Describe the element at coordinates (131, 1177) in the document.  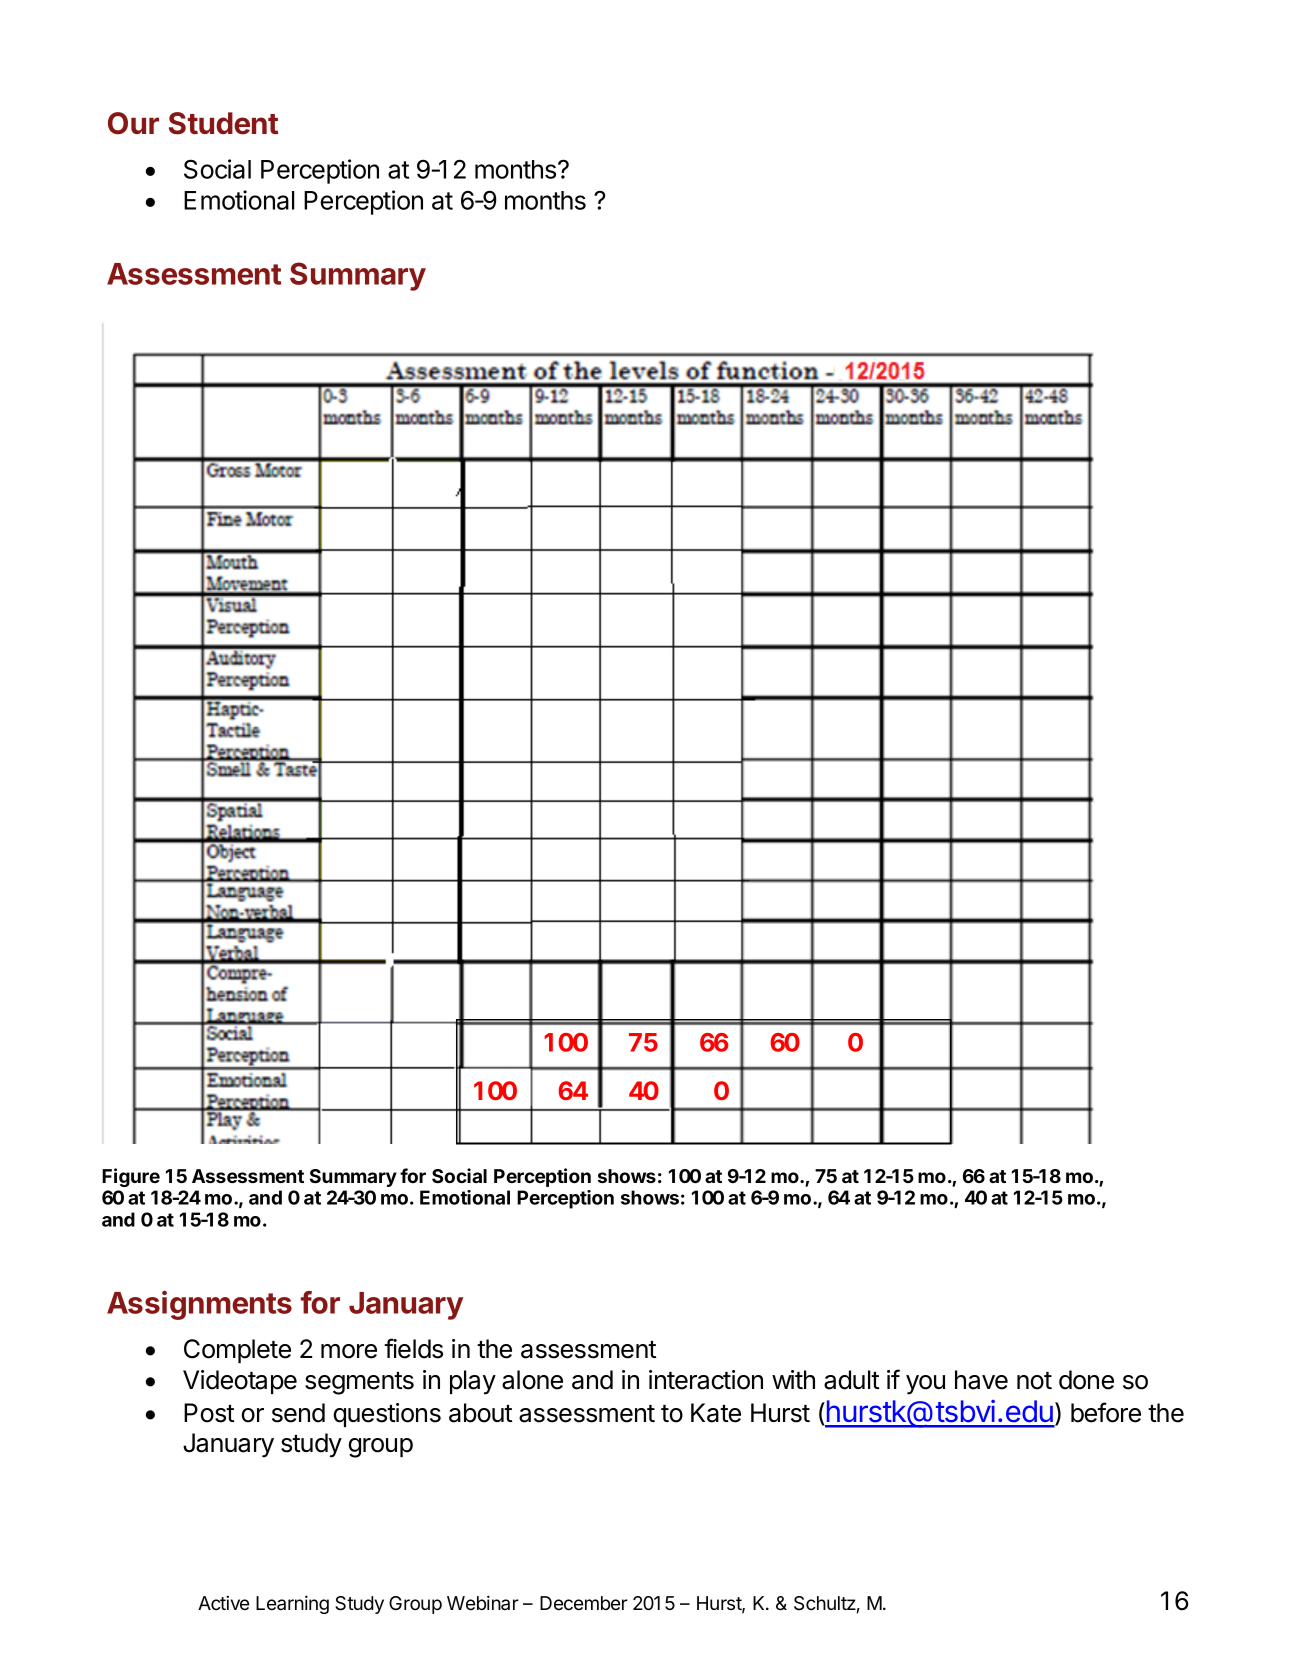
I see `Figure` at that location.
